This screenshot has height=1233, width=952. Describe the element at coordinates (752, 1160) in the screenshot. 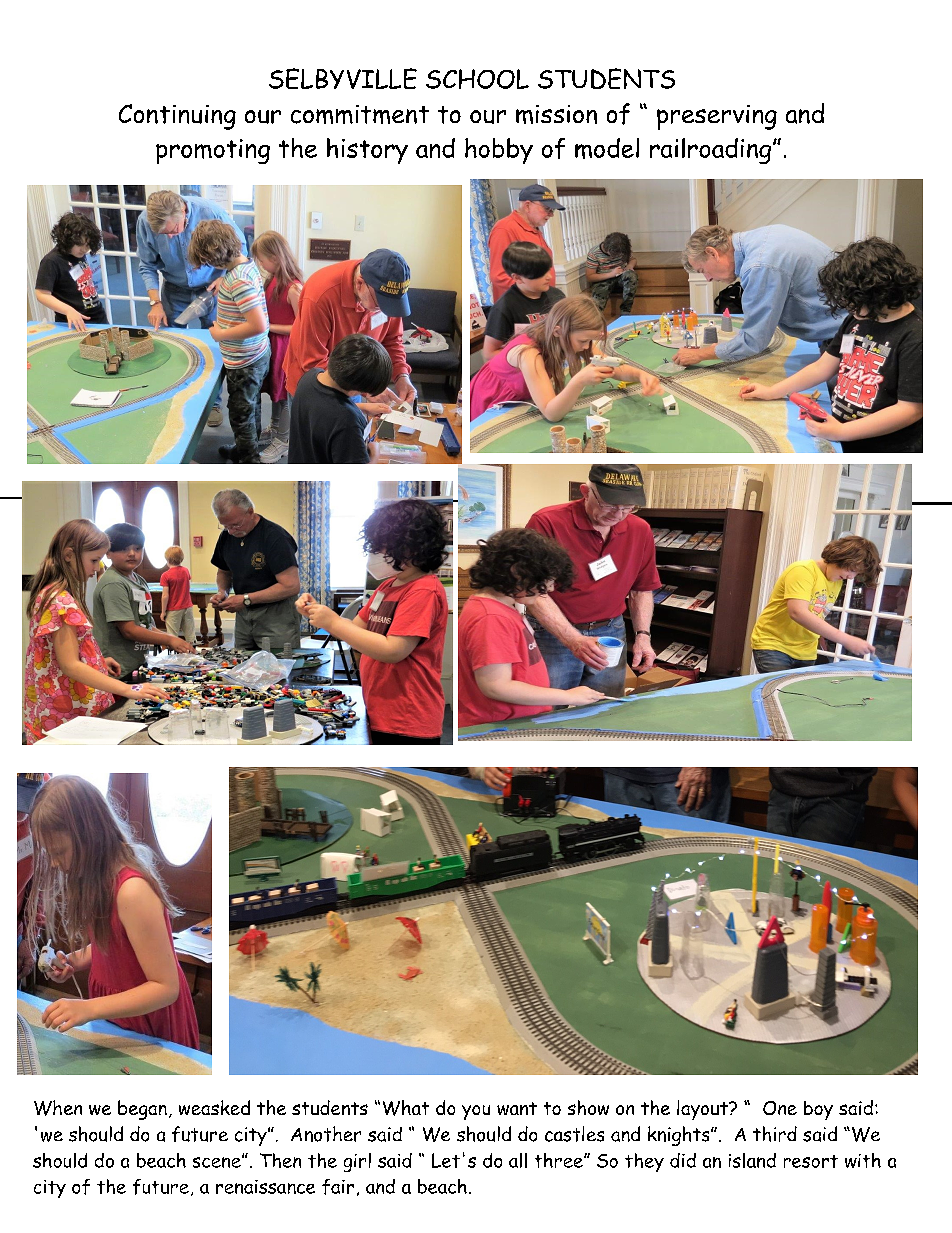

I see `island` at that location.
